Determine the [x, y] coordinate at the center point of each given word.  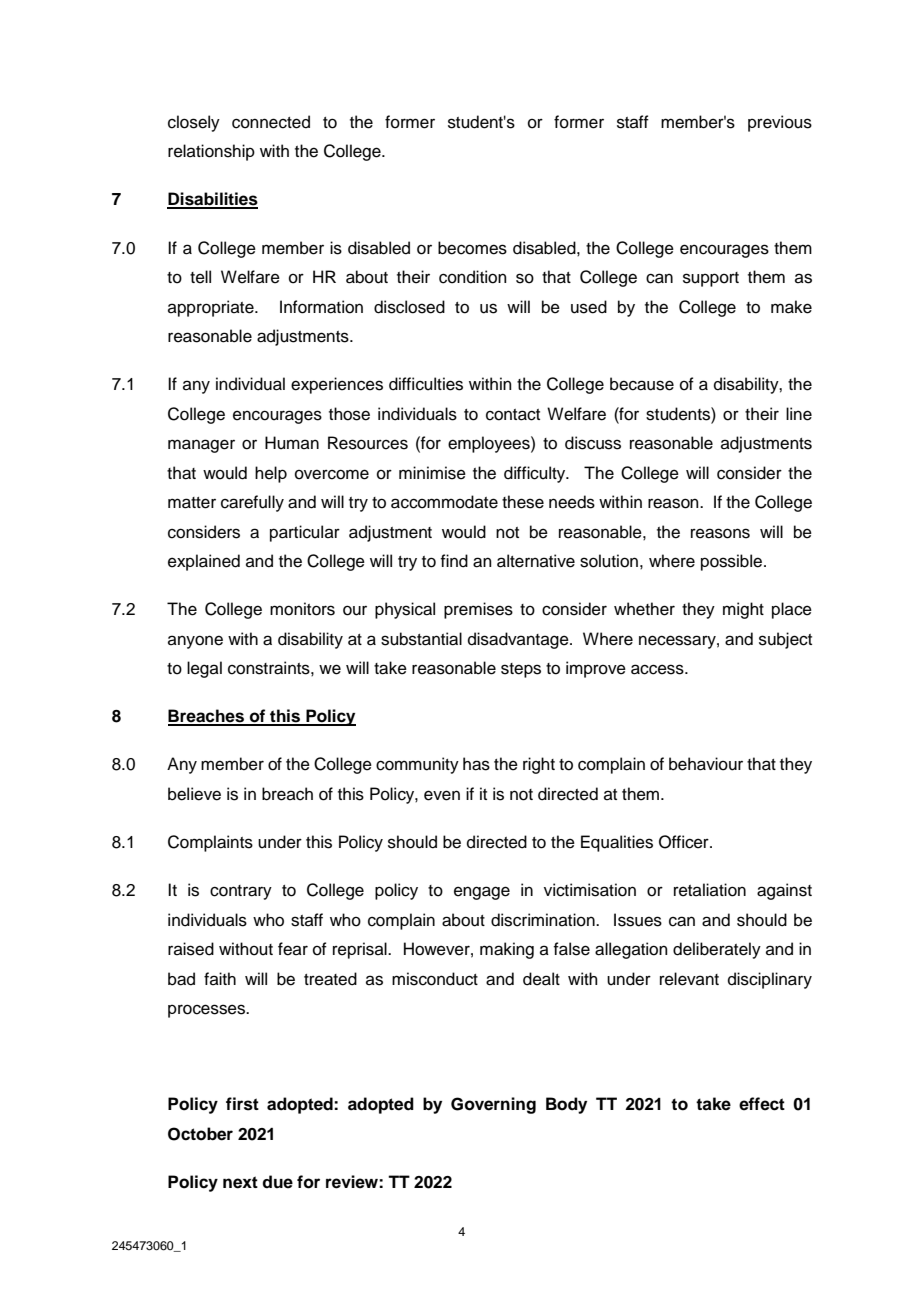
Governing [493, 1105]
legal [204, 669]
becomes [472, 248]
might [743, 610]
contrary [241, 892]
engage [482, 893]
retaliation [710, 890]
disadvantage [519, 640]
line [799, 414]
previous [780, 123]
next [240, 1182]
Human [292, 443]
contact [513, 415]
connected [271, 122]
